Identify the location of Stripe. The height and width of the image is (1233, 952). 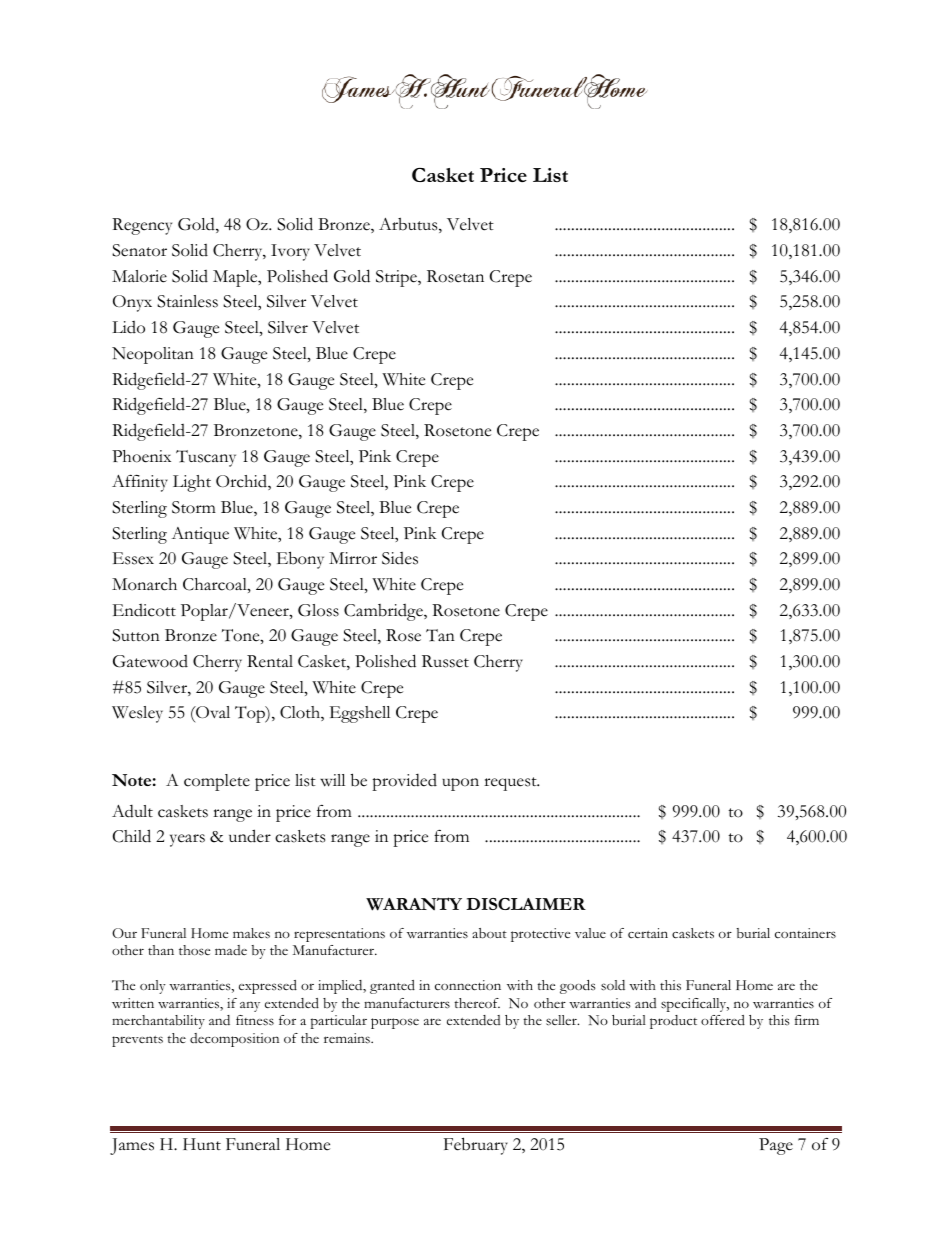
(397, 278).
